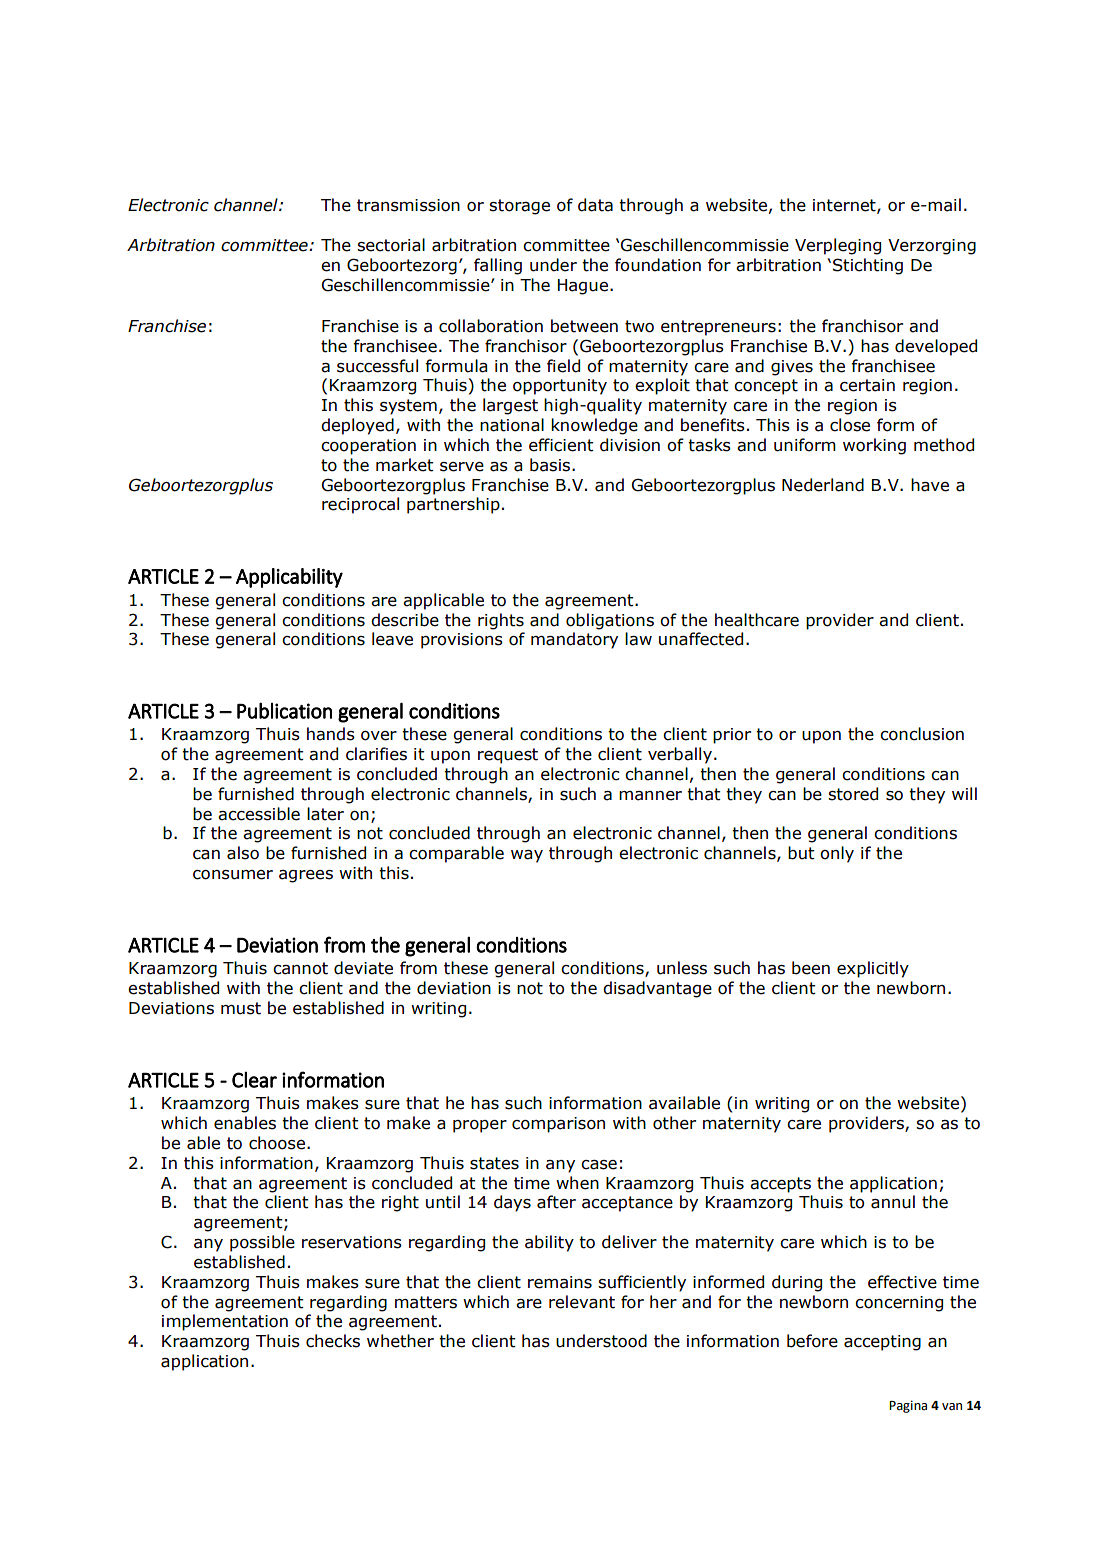 The height and width of the screenshot is (1568, 1109). What do you see at coordinates (650, 796) in the screenshot?
I see `manner` at bounding box center [650, 796].
